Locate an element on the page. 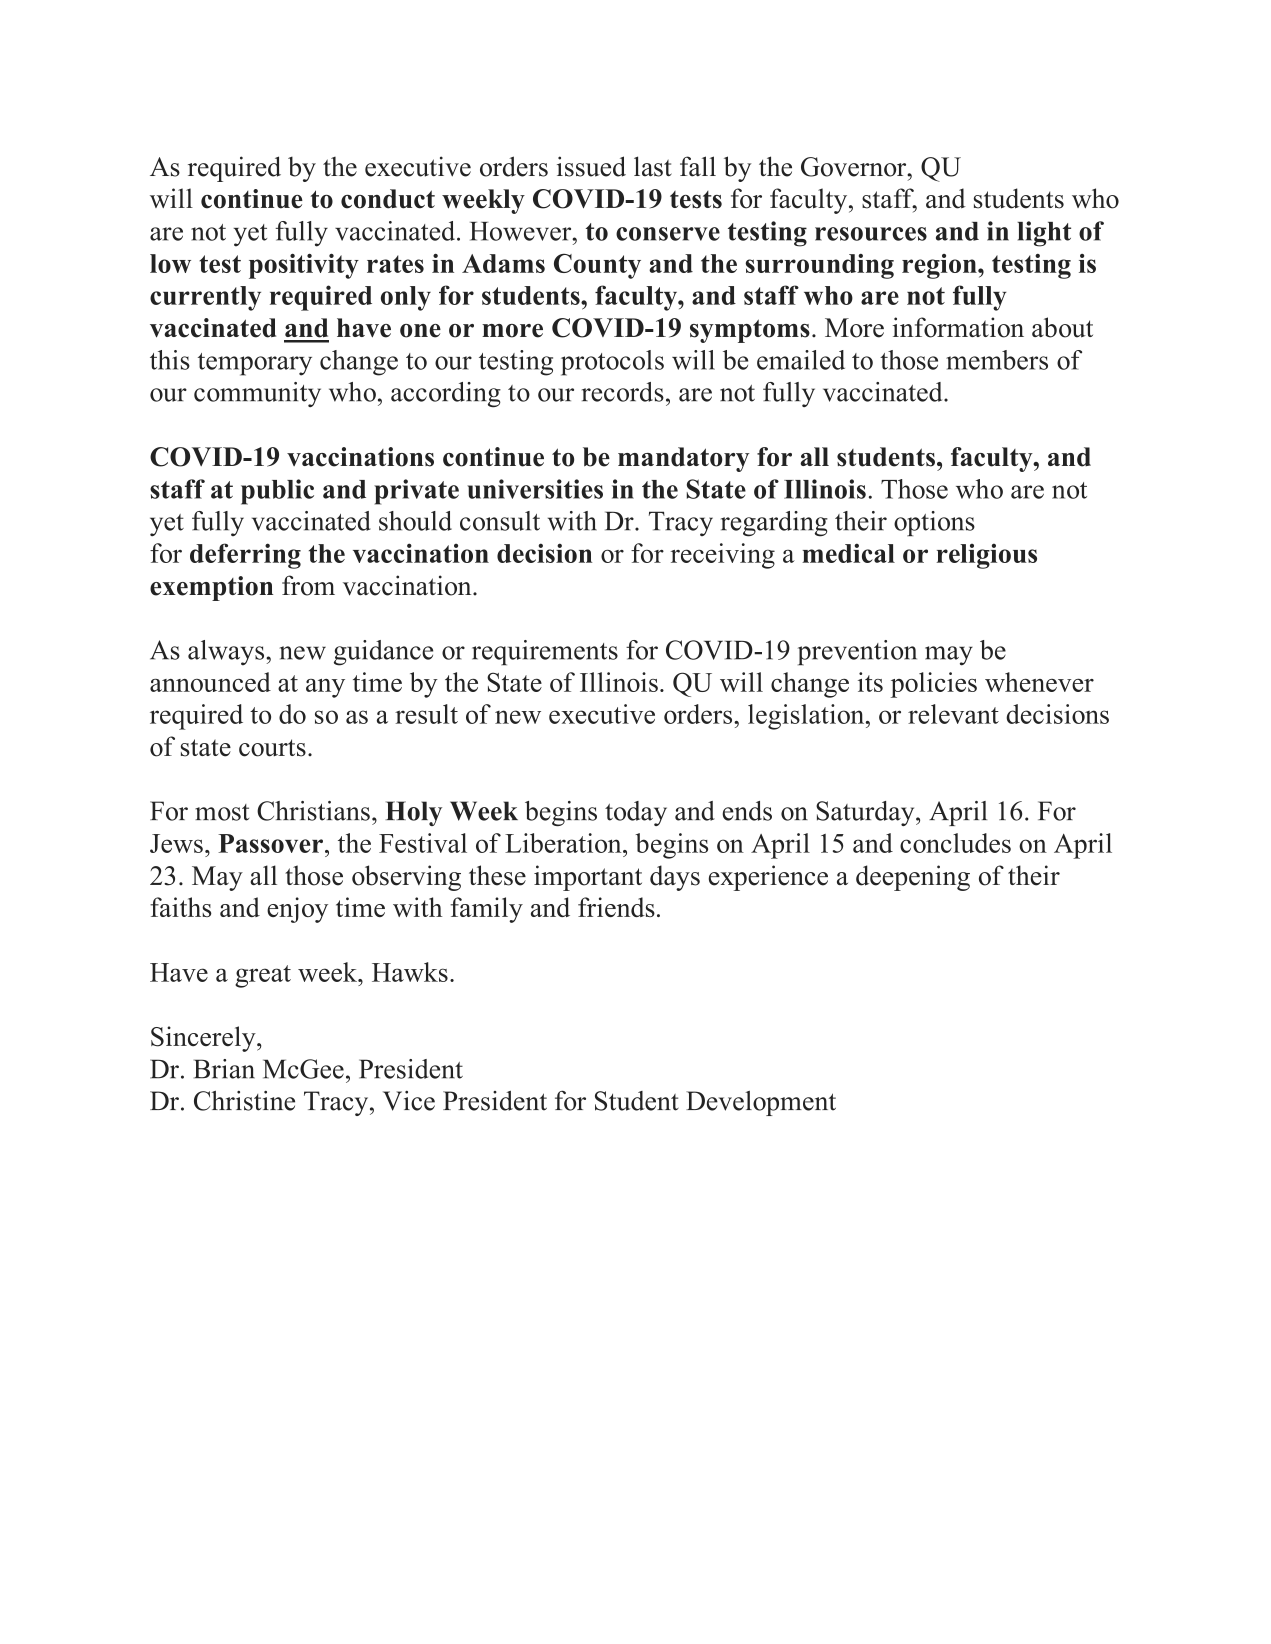  concludes is located at coordinates (955, 843).
